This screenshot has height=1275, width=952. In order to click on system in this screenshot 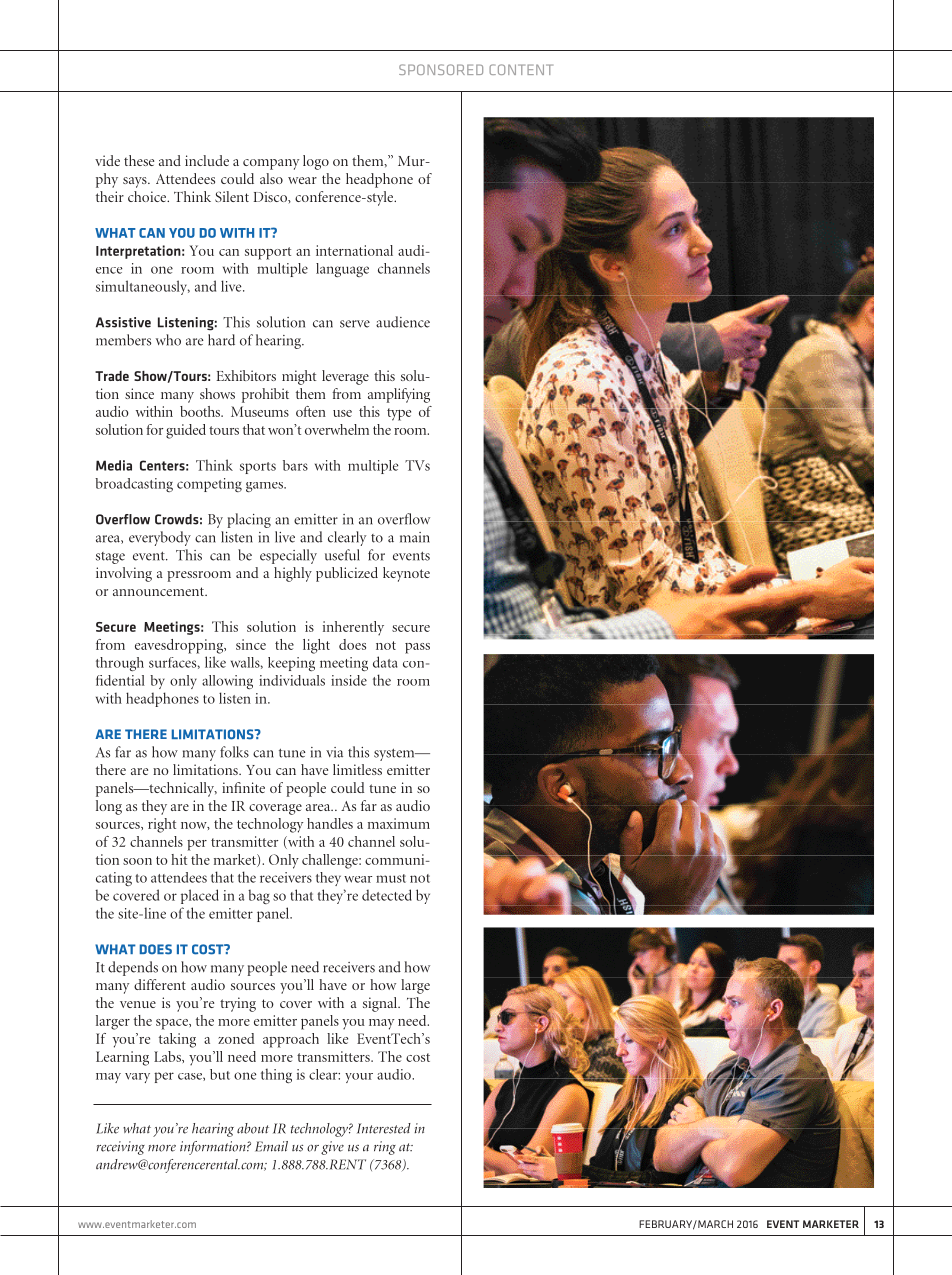, I will do `click(395, 755)`.
